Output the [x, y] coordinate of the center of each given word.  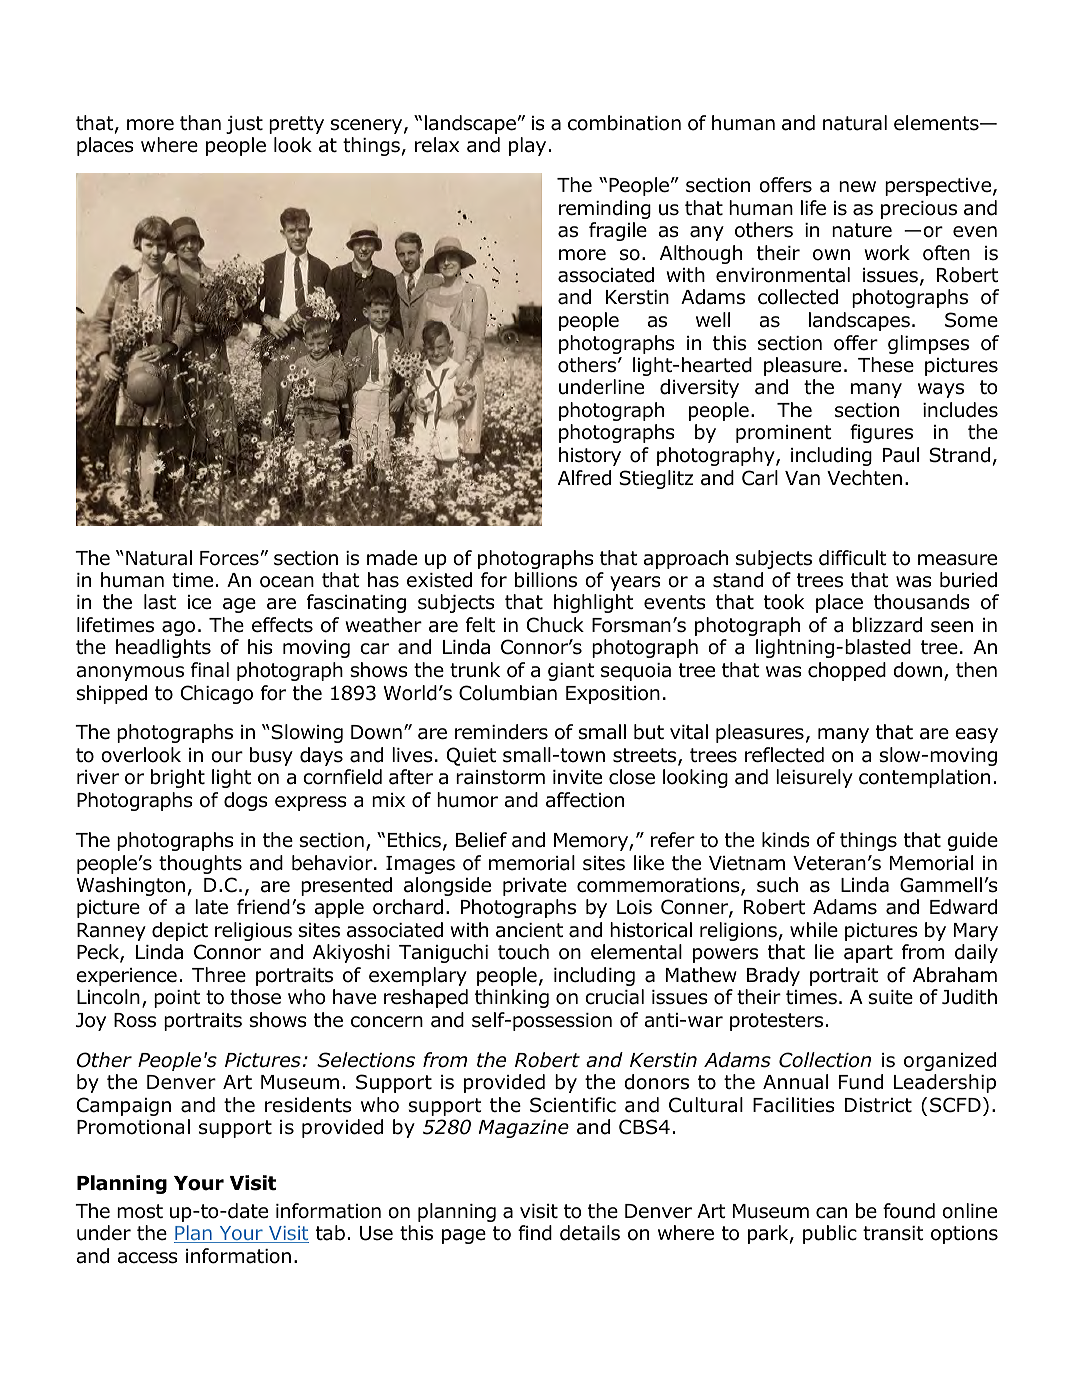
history [590, 456]
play [527, 146]
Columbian [508, 693]
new [857, 187]
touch [523, 952]
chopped [847, 671]
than [200, 123]
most [140, 1211]
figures [881, 433]
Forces [229, 558]
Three [219, 975]
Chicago [217, 694]
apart [868, 954]
